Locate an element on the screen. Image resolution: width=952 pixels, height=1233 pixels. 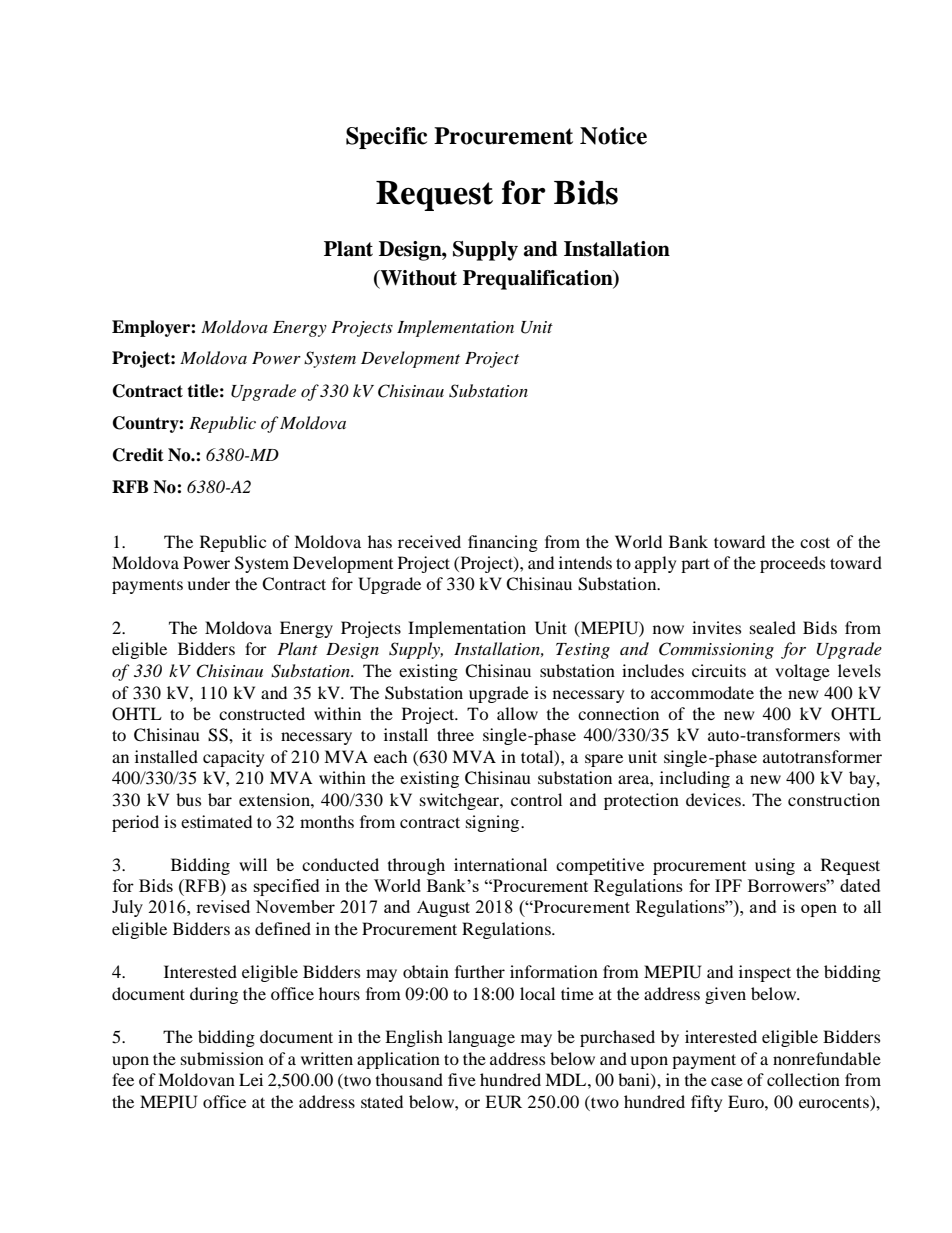
financing is located at coordinates (503, 543).
